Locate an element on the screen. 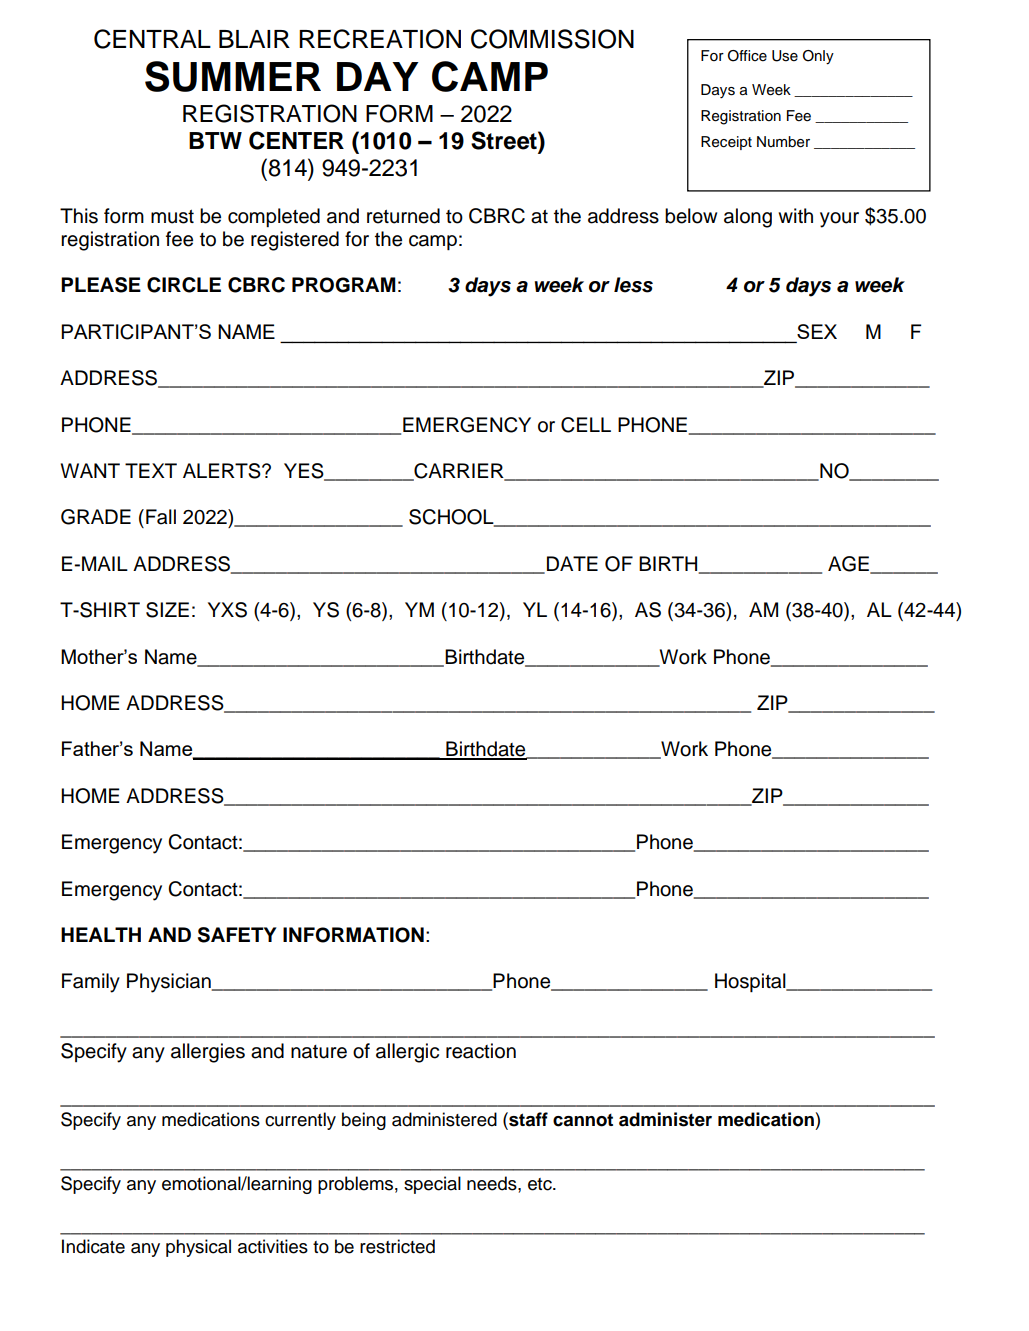  cannot is located at coordinates (583, 1120).
